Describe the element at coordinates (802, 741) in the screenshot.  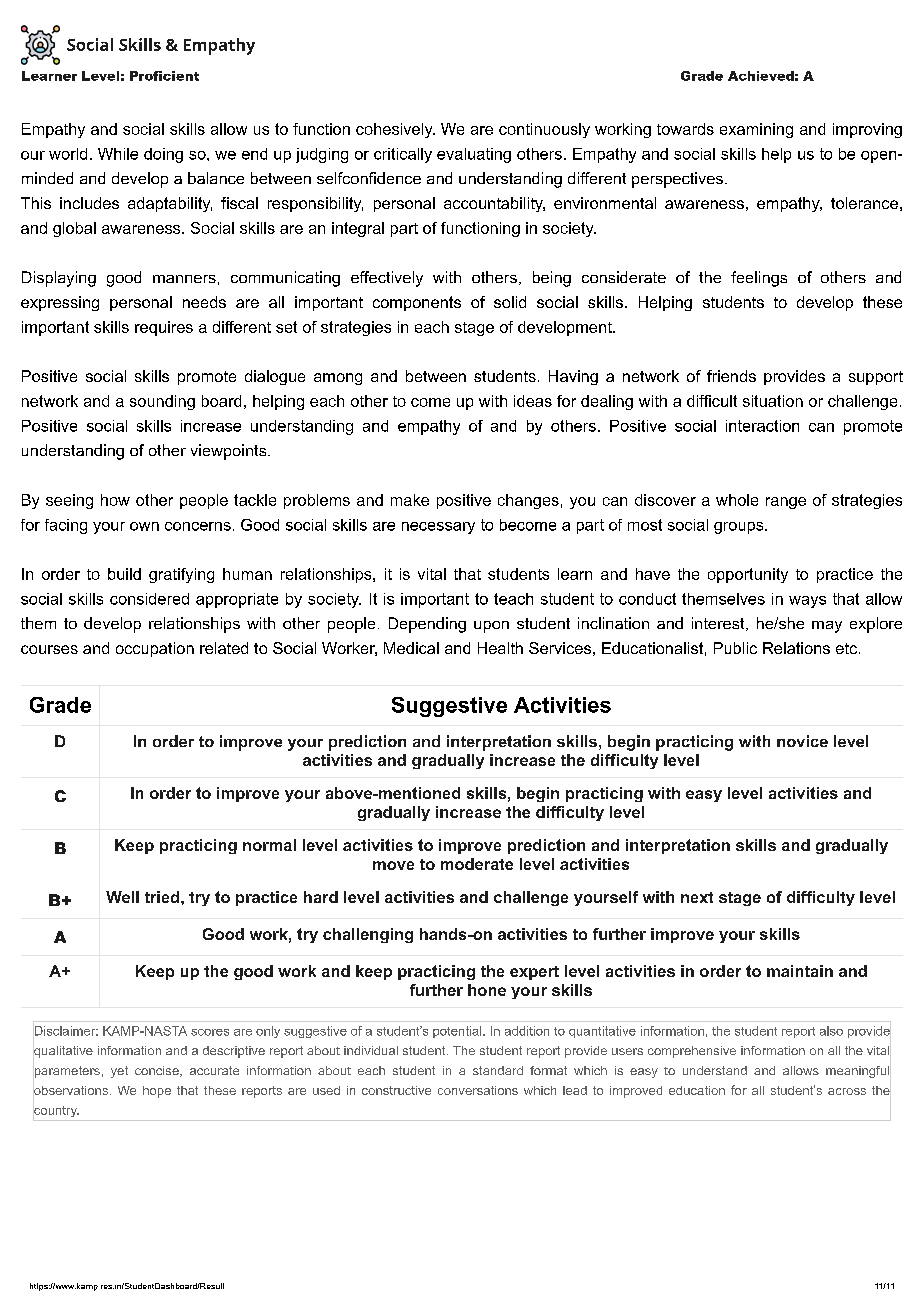
I see `novice` at that location.
